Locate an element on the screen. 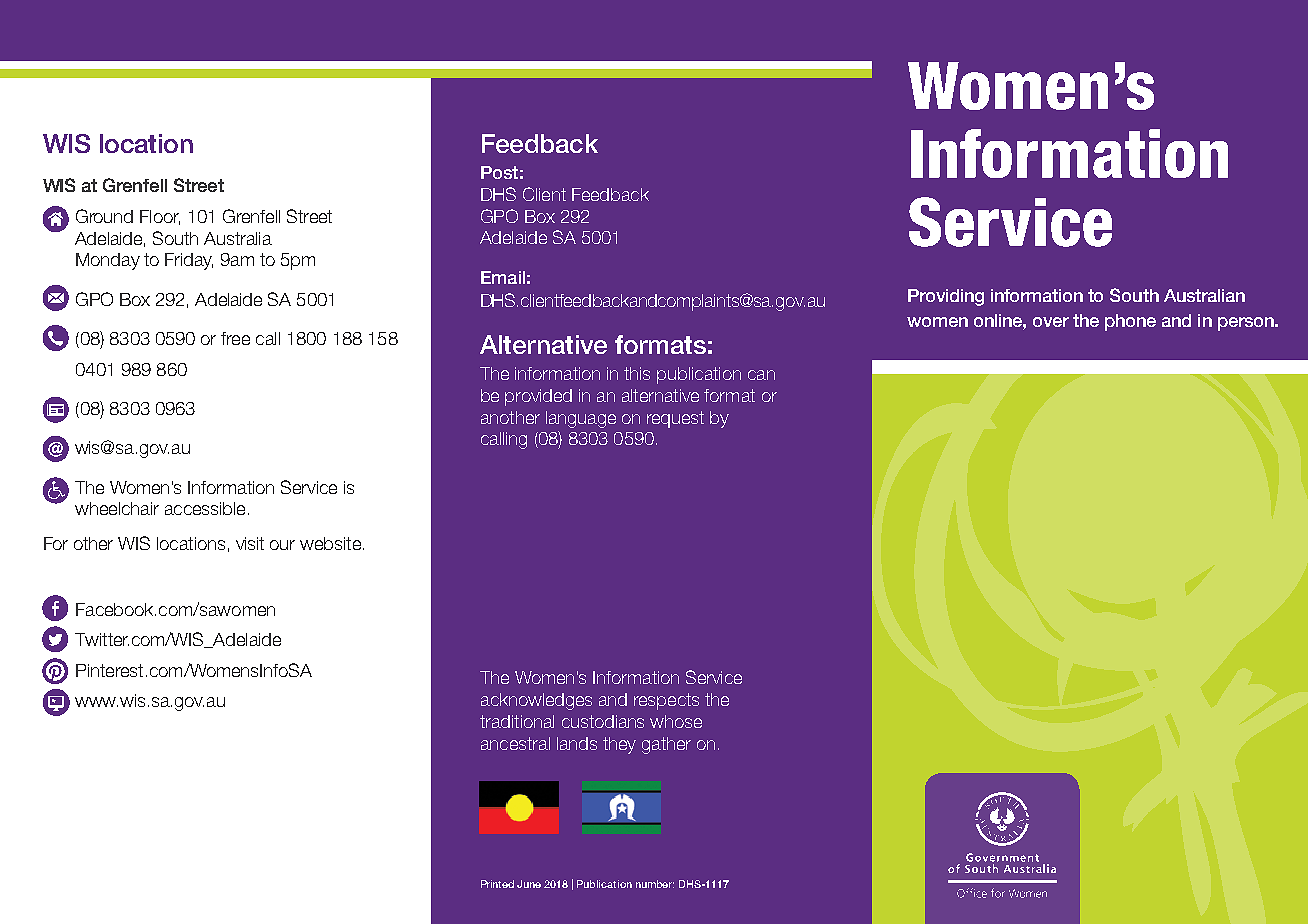 The image size is (1308, 924). Printed is located at coordinates (497, 884).
